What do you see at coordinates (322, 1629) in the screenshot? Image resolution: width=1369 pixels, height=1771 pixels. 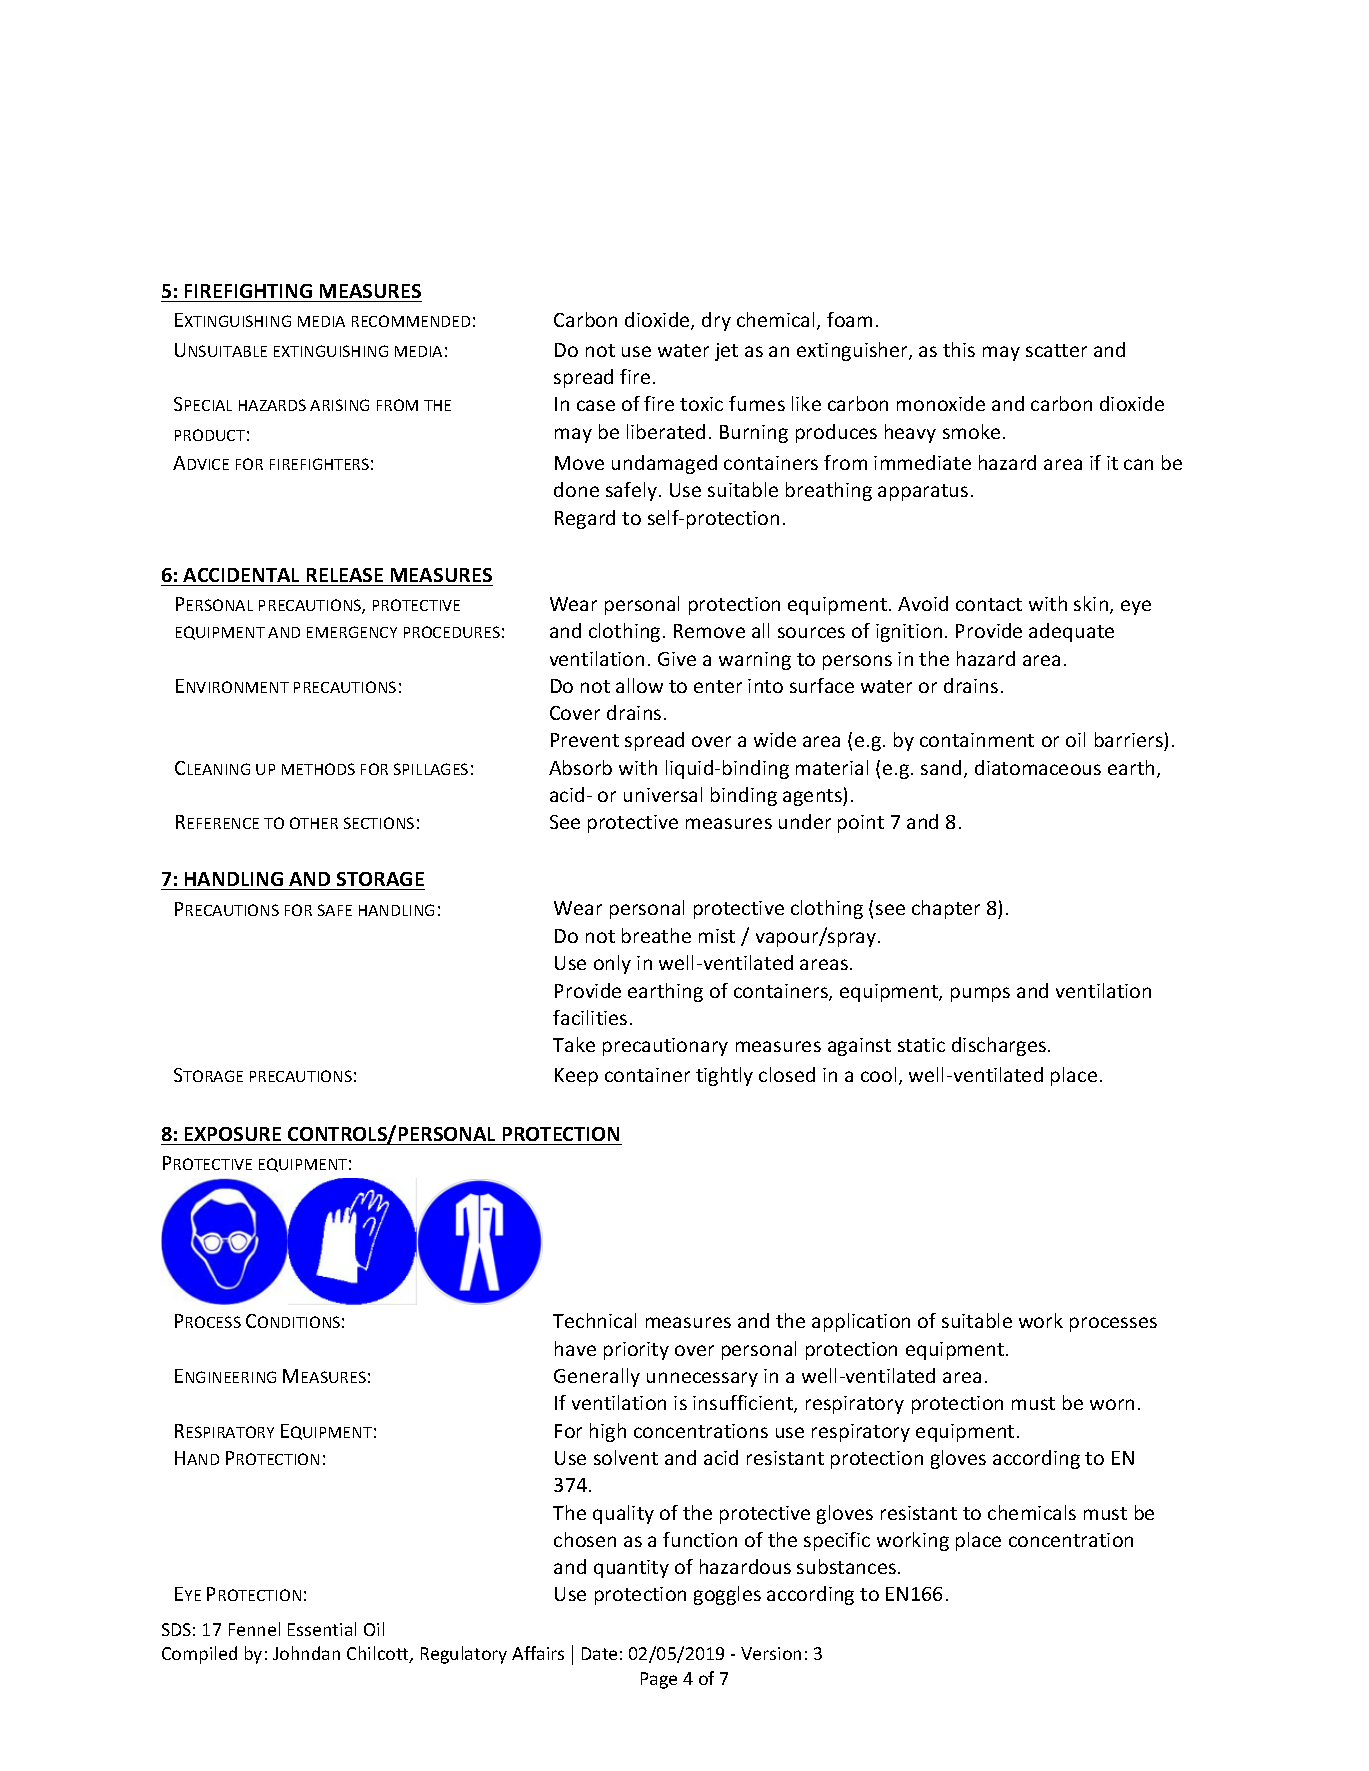 I see `Essential` at bounding box center [322, 1629].
